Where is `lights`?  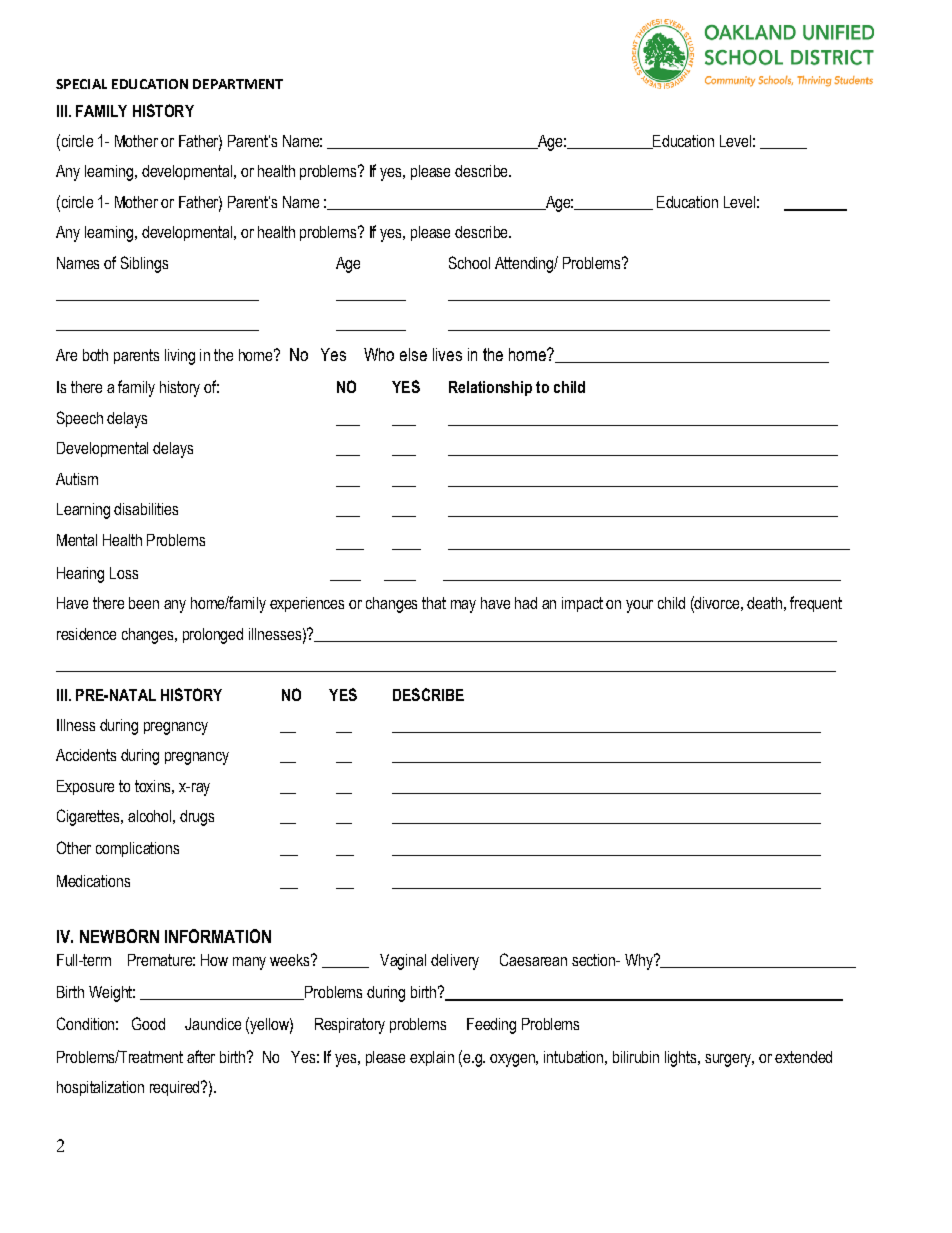
lights is located at coordinates (682, 1059).
